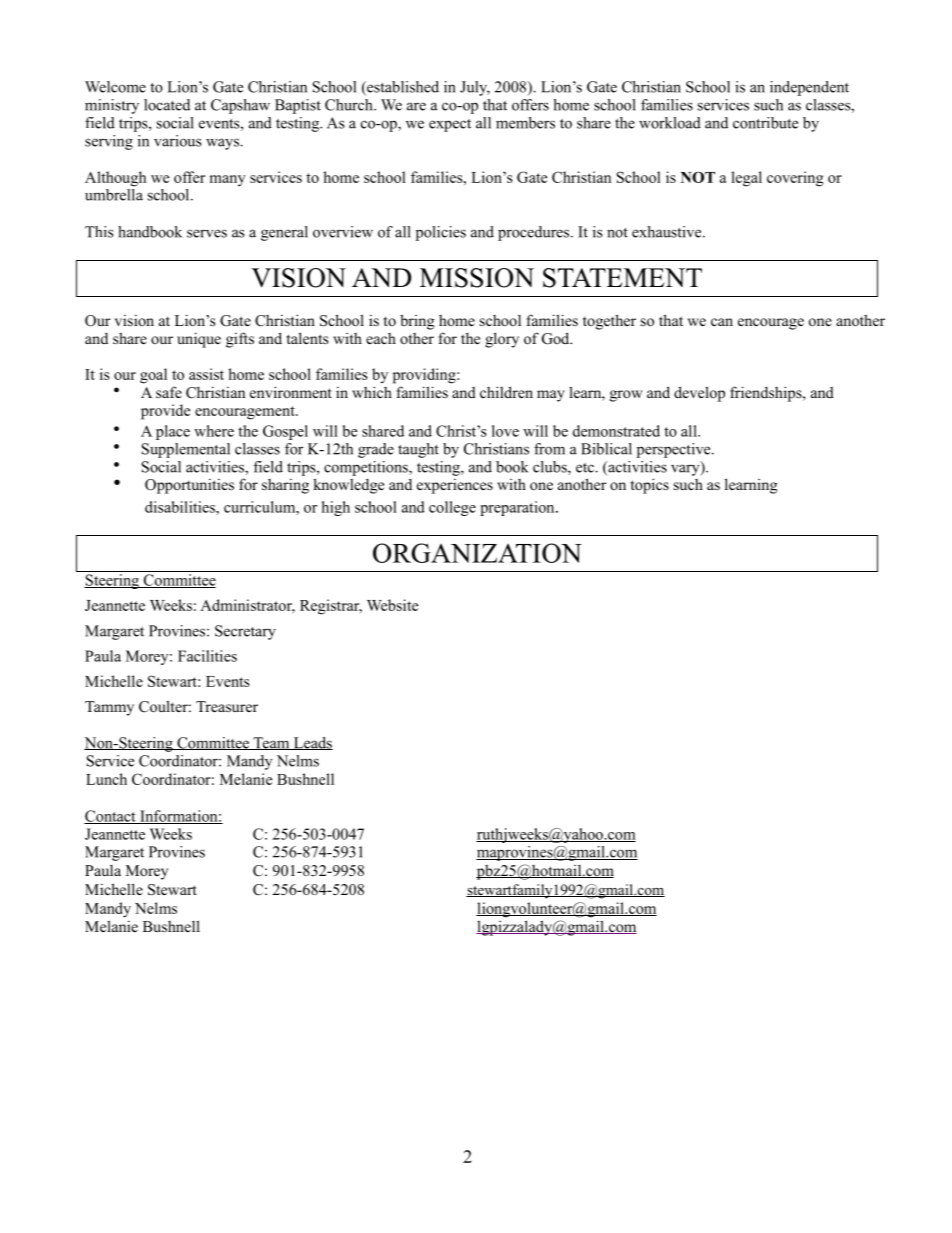  Describe the element at coordinates (392, 605) in the page. I see `Website` at that location.
